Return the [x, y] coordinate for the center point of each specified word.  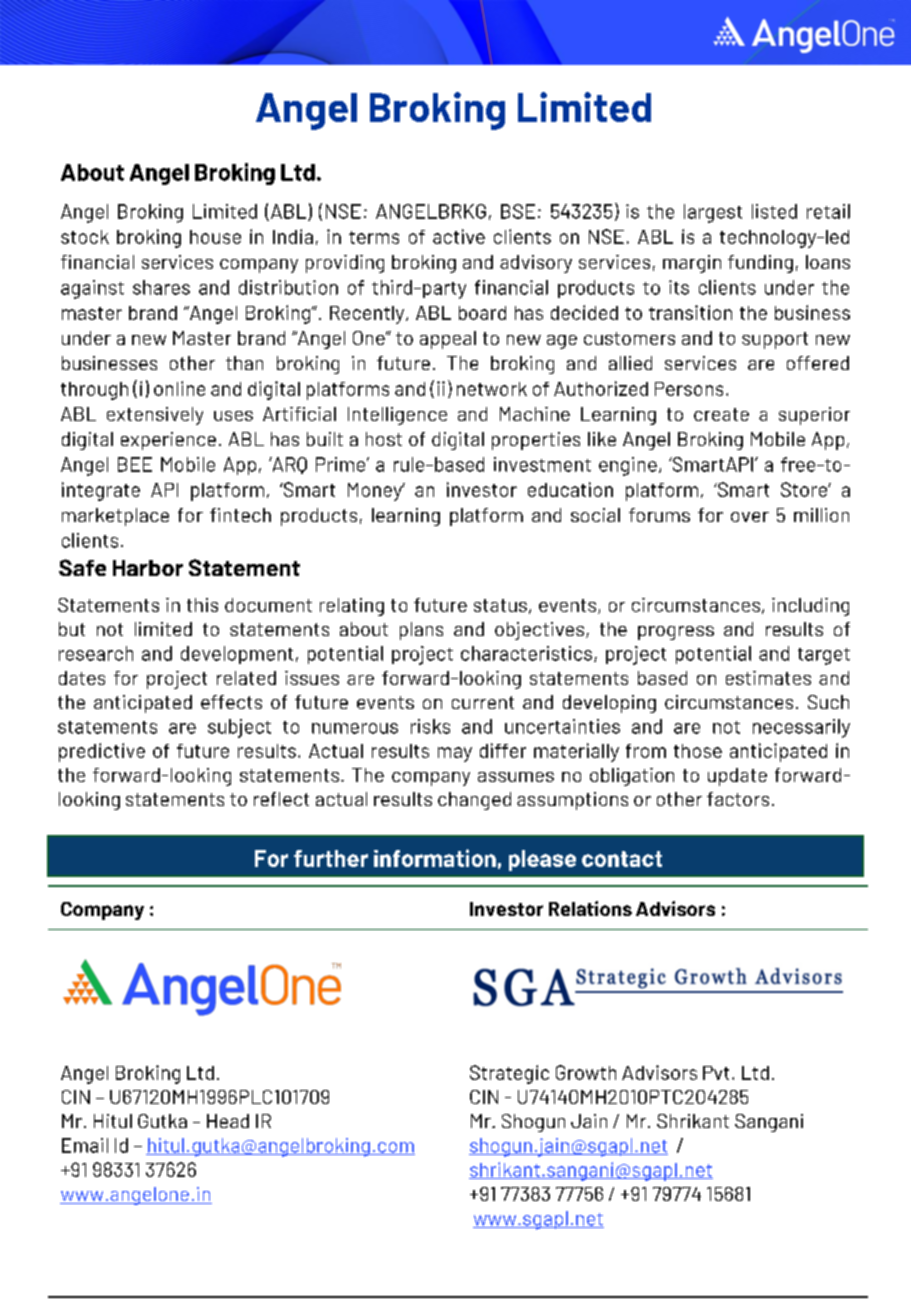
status [500, 605]
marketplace [115, 517]
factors [738, 799]
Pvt [716, 1073]
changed [474, 801]
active [459, 236]
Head [228, 1121]
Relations [590, 908]
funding [760, 264]
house [215, 237]
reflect [281, 799]
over [750, 517]
